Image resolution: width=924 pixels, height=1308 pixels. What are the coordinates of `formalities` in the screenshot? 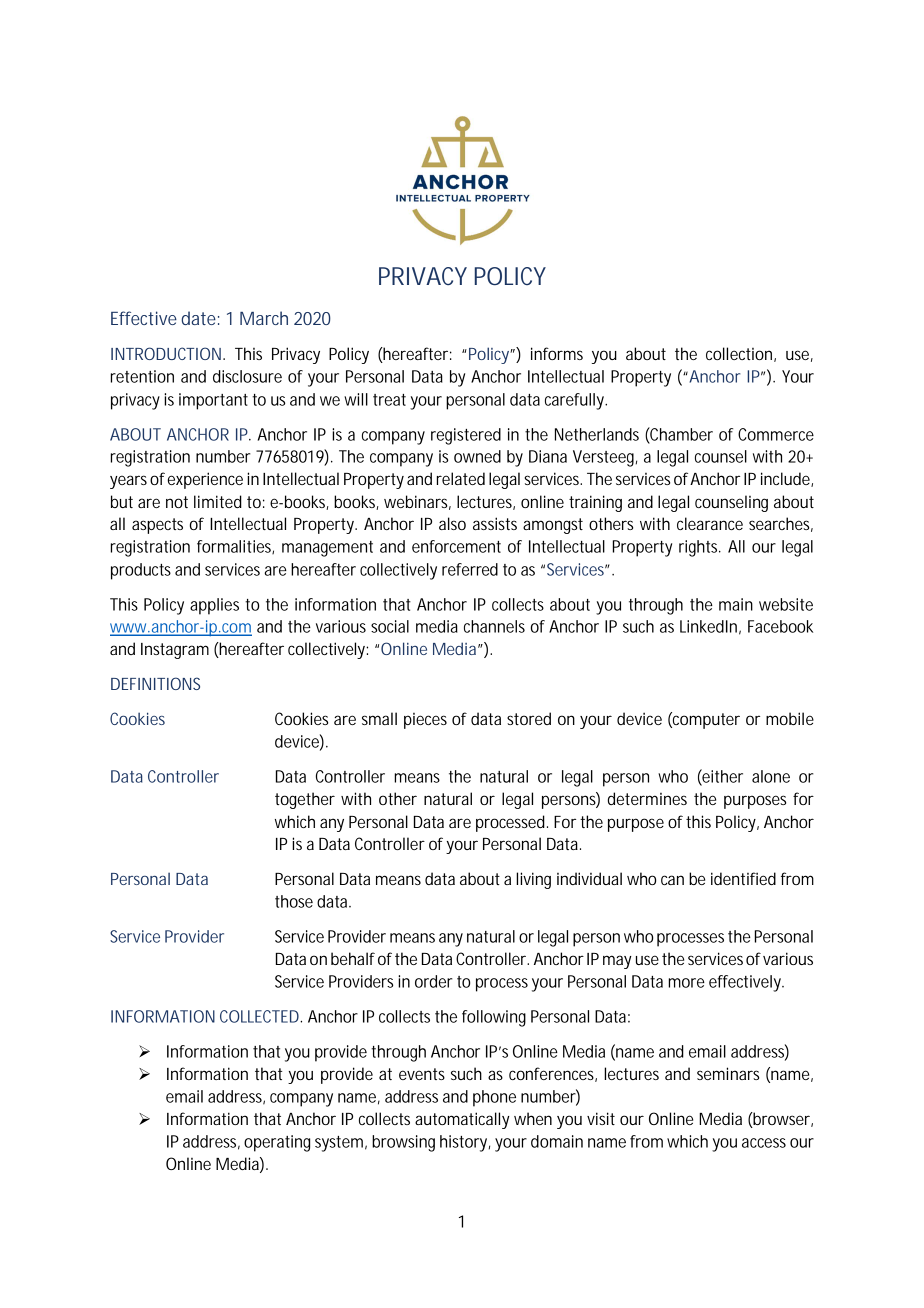 It's located at (235, 547).
